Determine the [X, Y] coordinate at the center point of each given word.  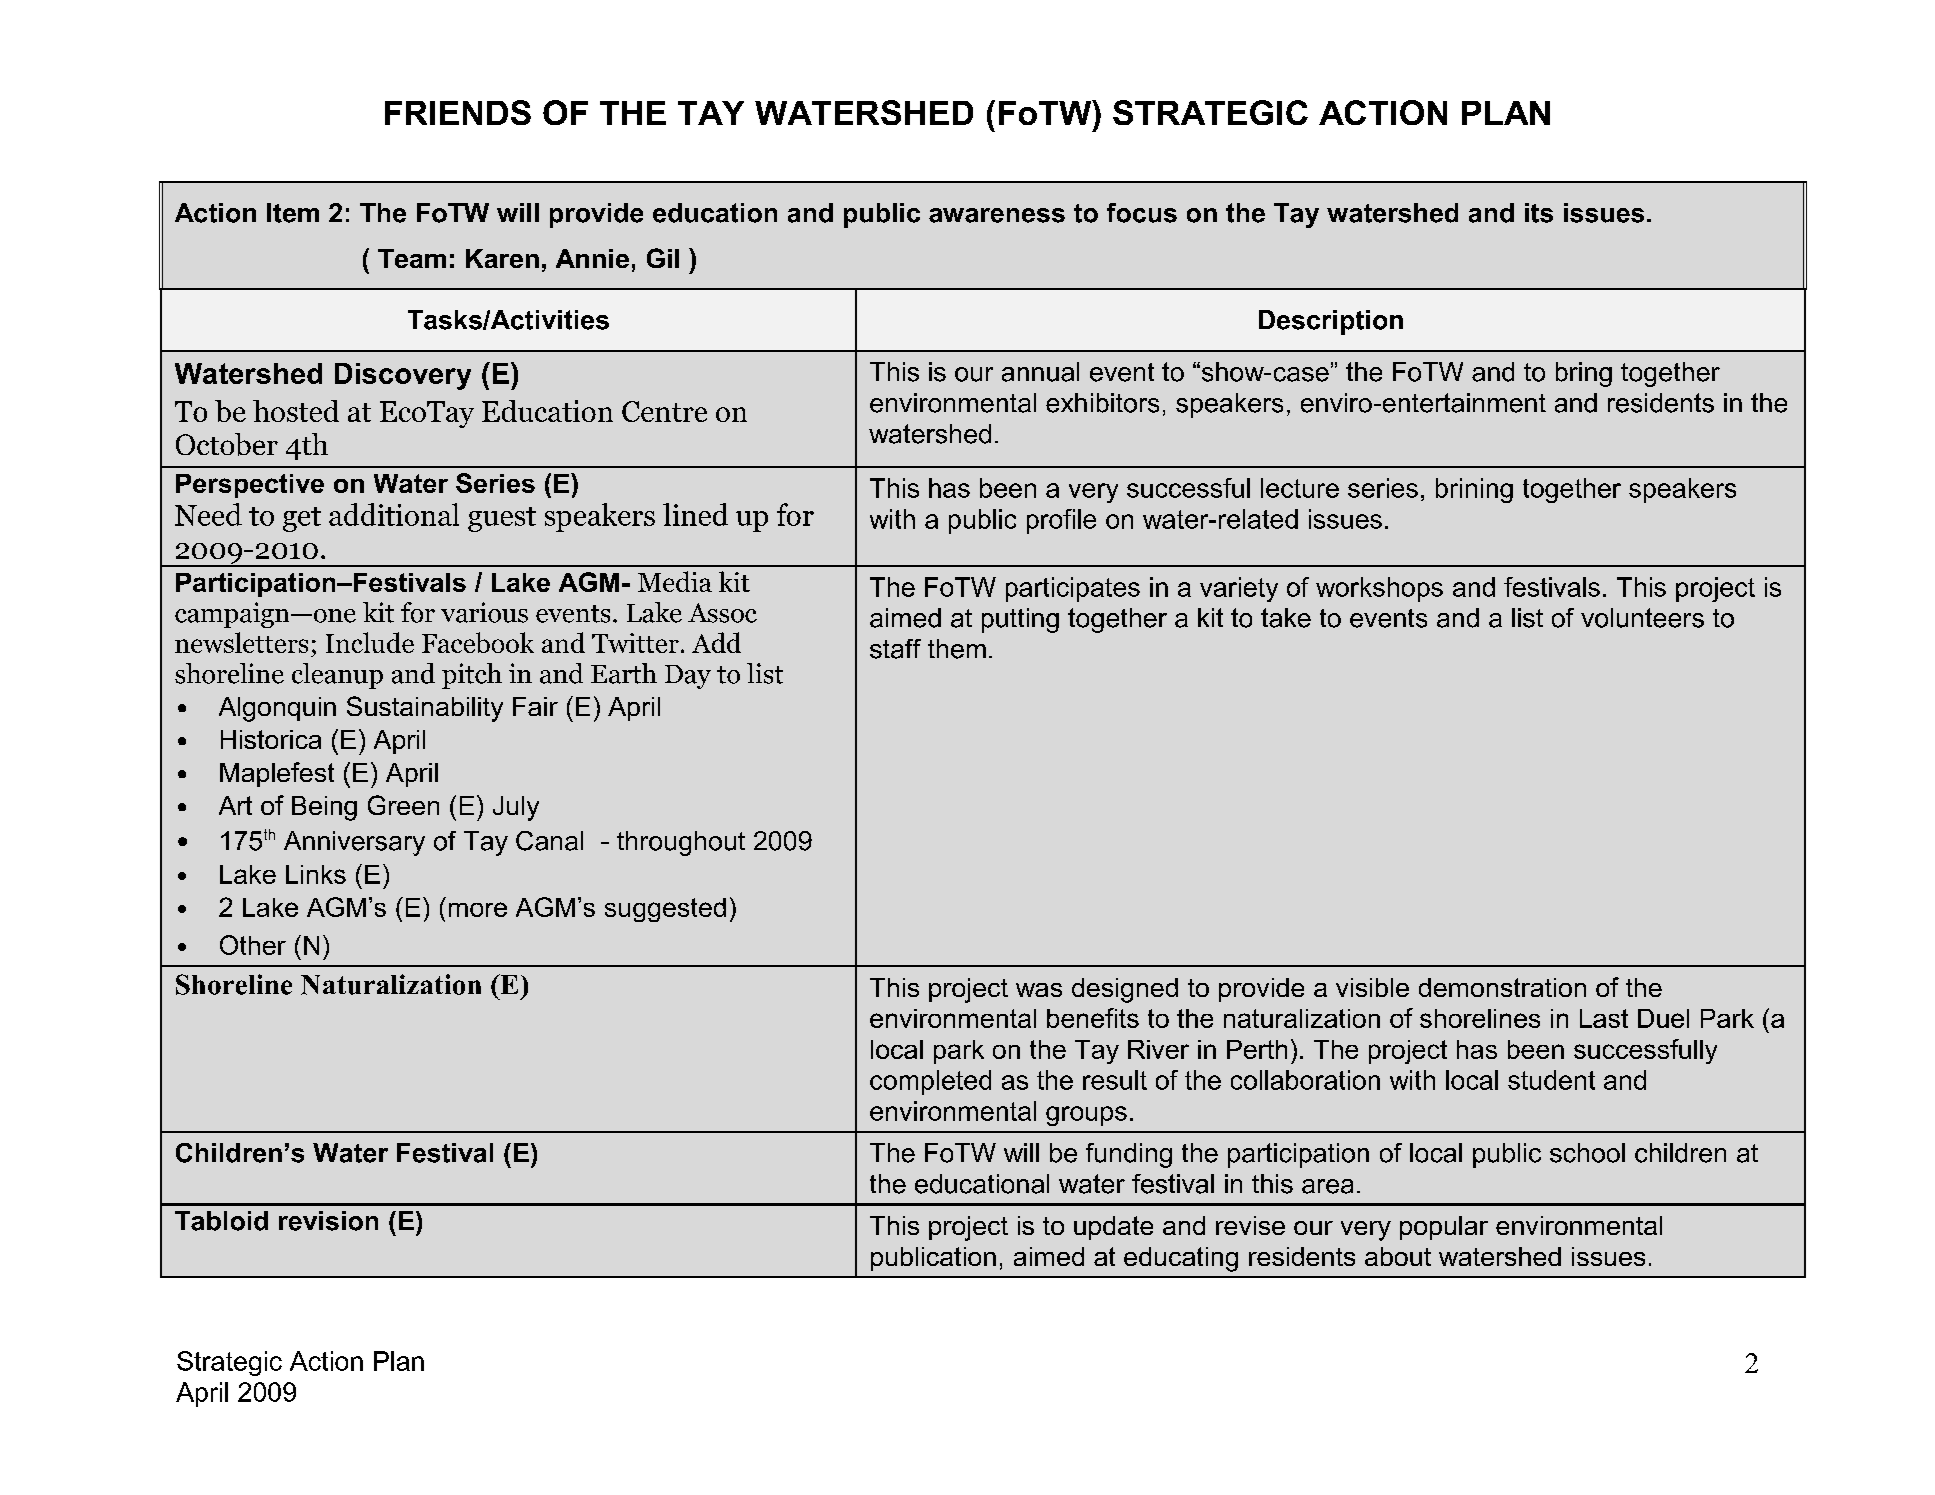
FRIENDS [458, 112]
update [1113, 1228]
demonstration [1502, 987]
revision [328, 1221]
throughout [681, 843]
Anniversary [354, 843]
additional [394, 514]
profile [1061, 521]
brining [1474, 490]
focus [1142, 213]
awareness [997, 215]
